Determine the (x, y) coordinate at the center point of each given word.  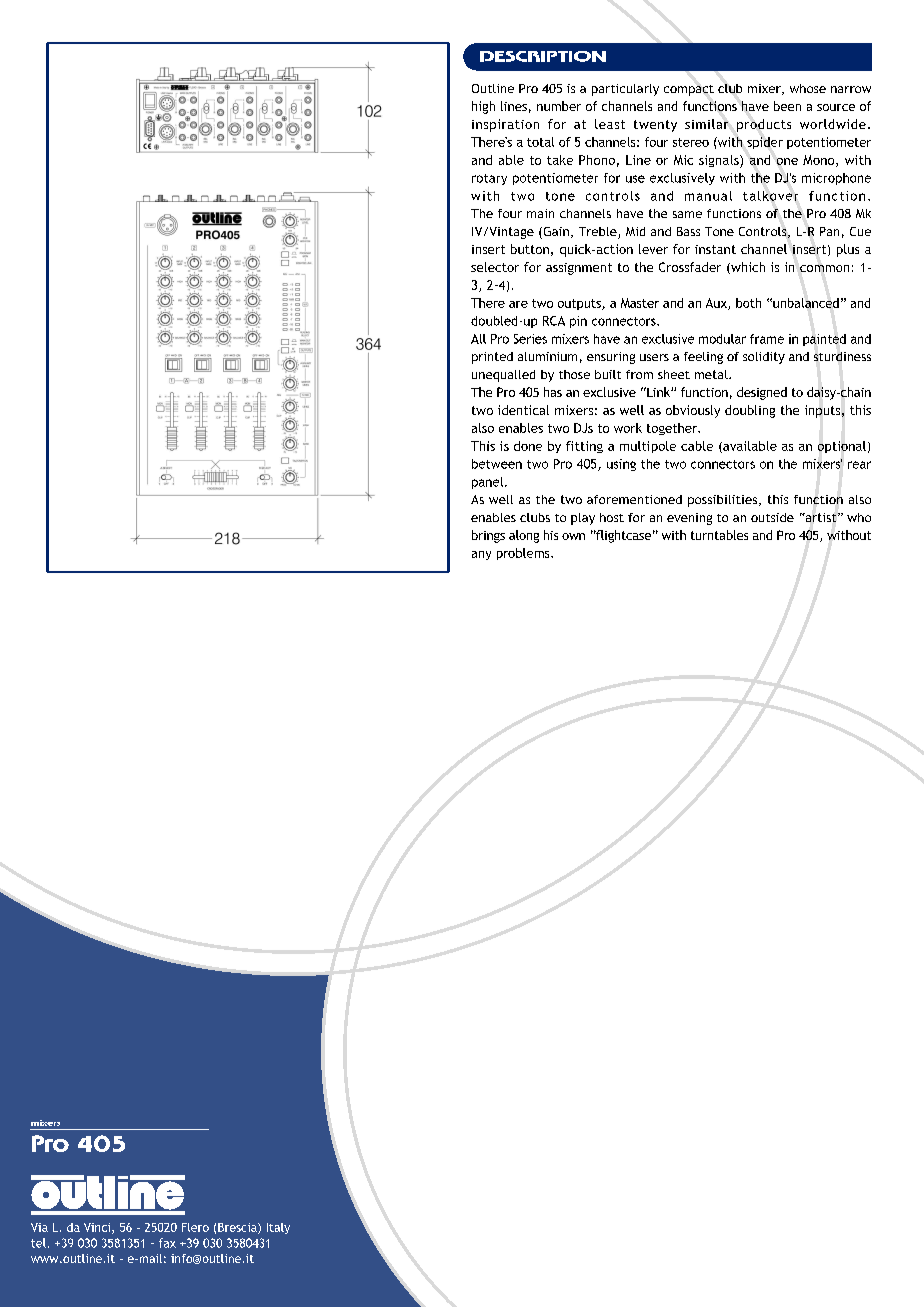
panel (489, 483)
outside (772, 517)
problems (524, 554)
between (497, 464)
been (787, 106)
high (483, 107)
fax (167, 1243)
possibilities (724, 501)
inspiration (505, 125)
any (481, 555)
